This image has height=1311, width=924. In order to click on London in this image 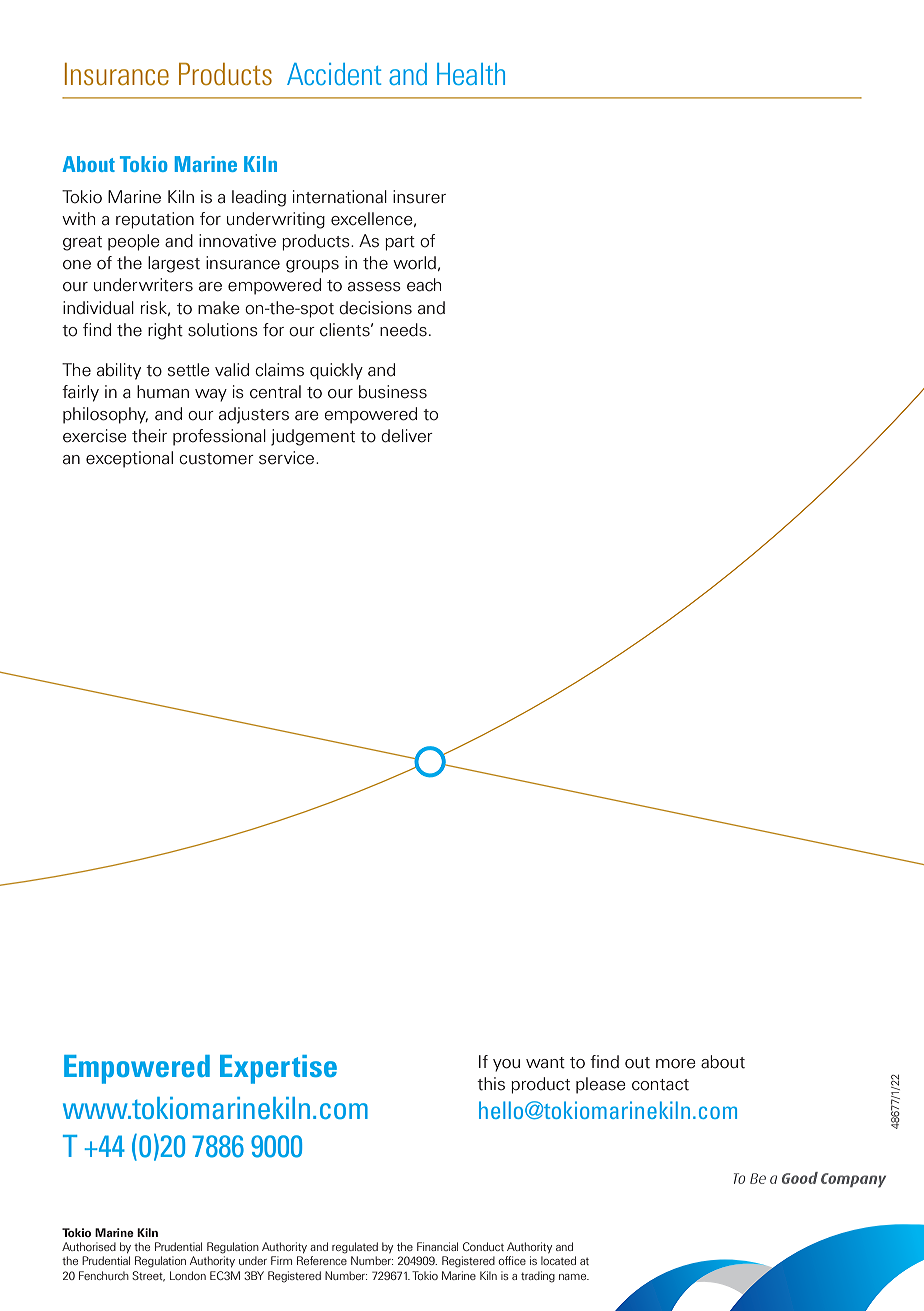, I will do `click(188, 1275)`.
